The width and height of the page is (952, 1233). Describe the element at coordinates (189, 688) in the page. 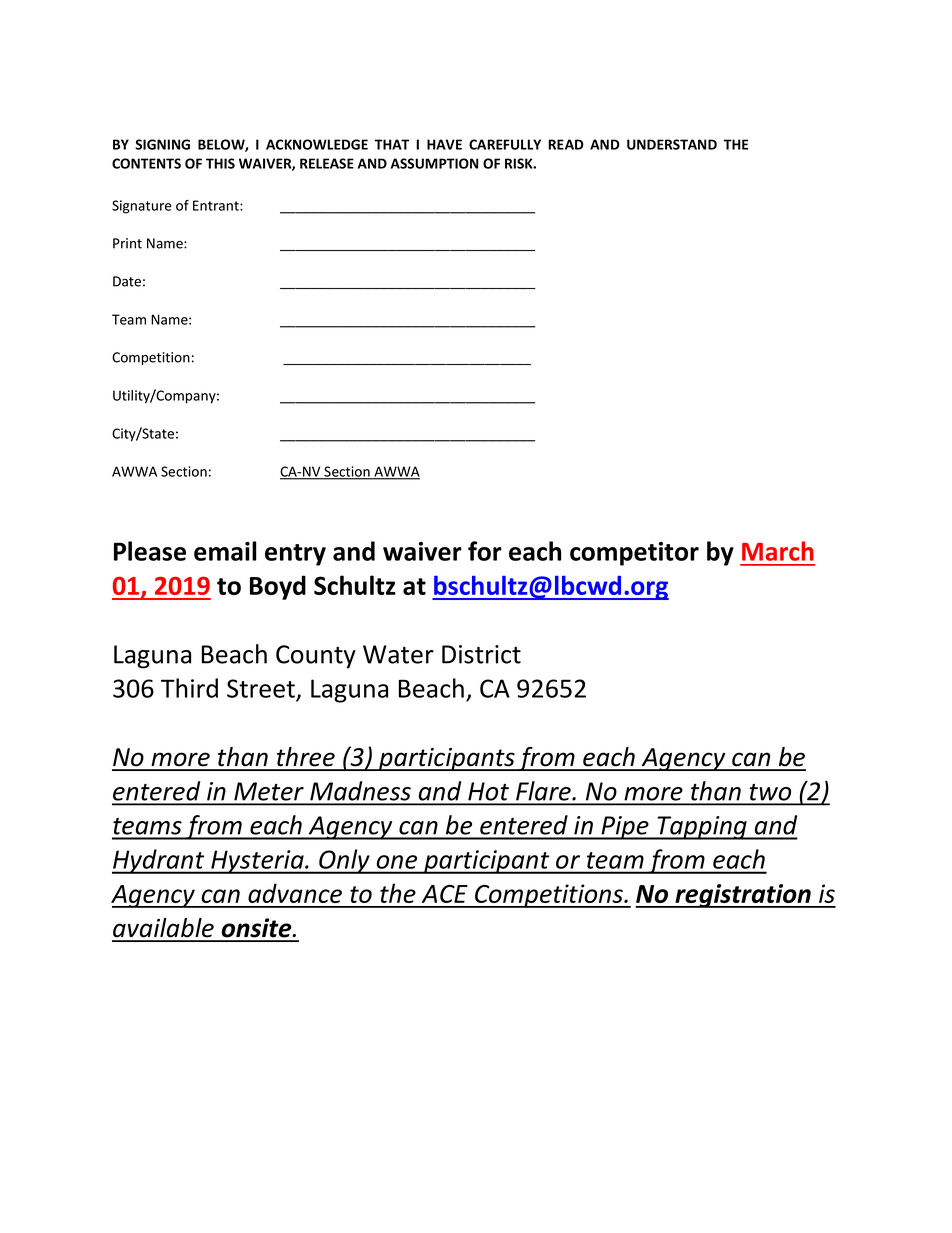

I see `Third` at that location.
